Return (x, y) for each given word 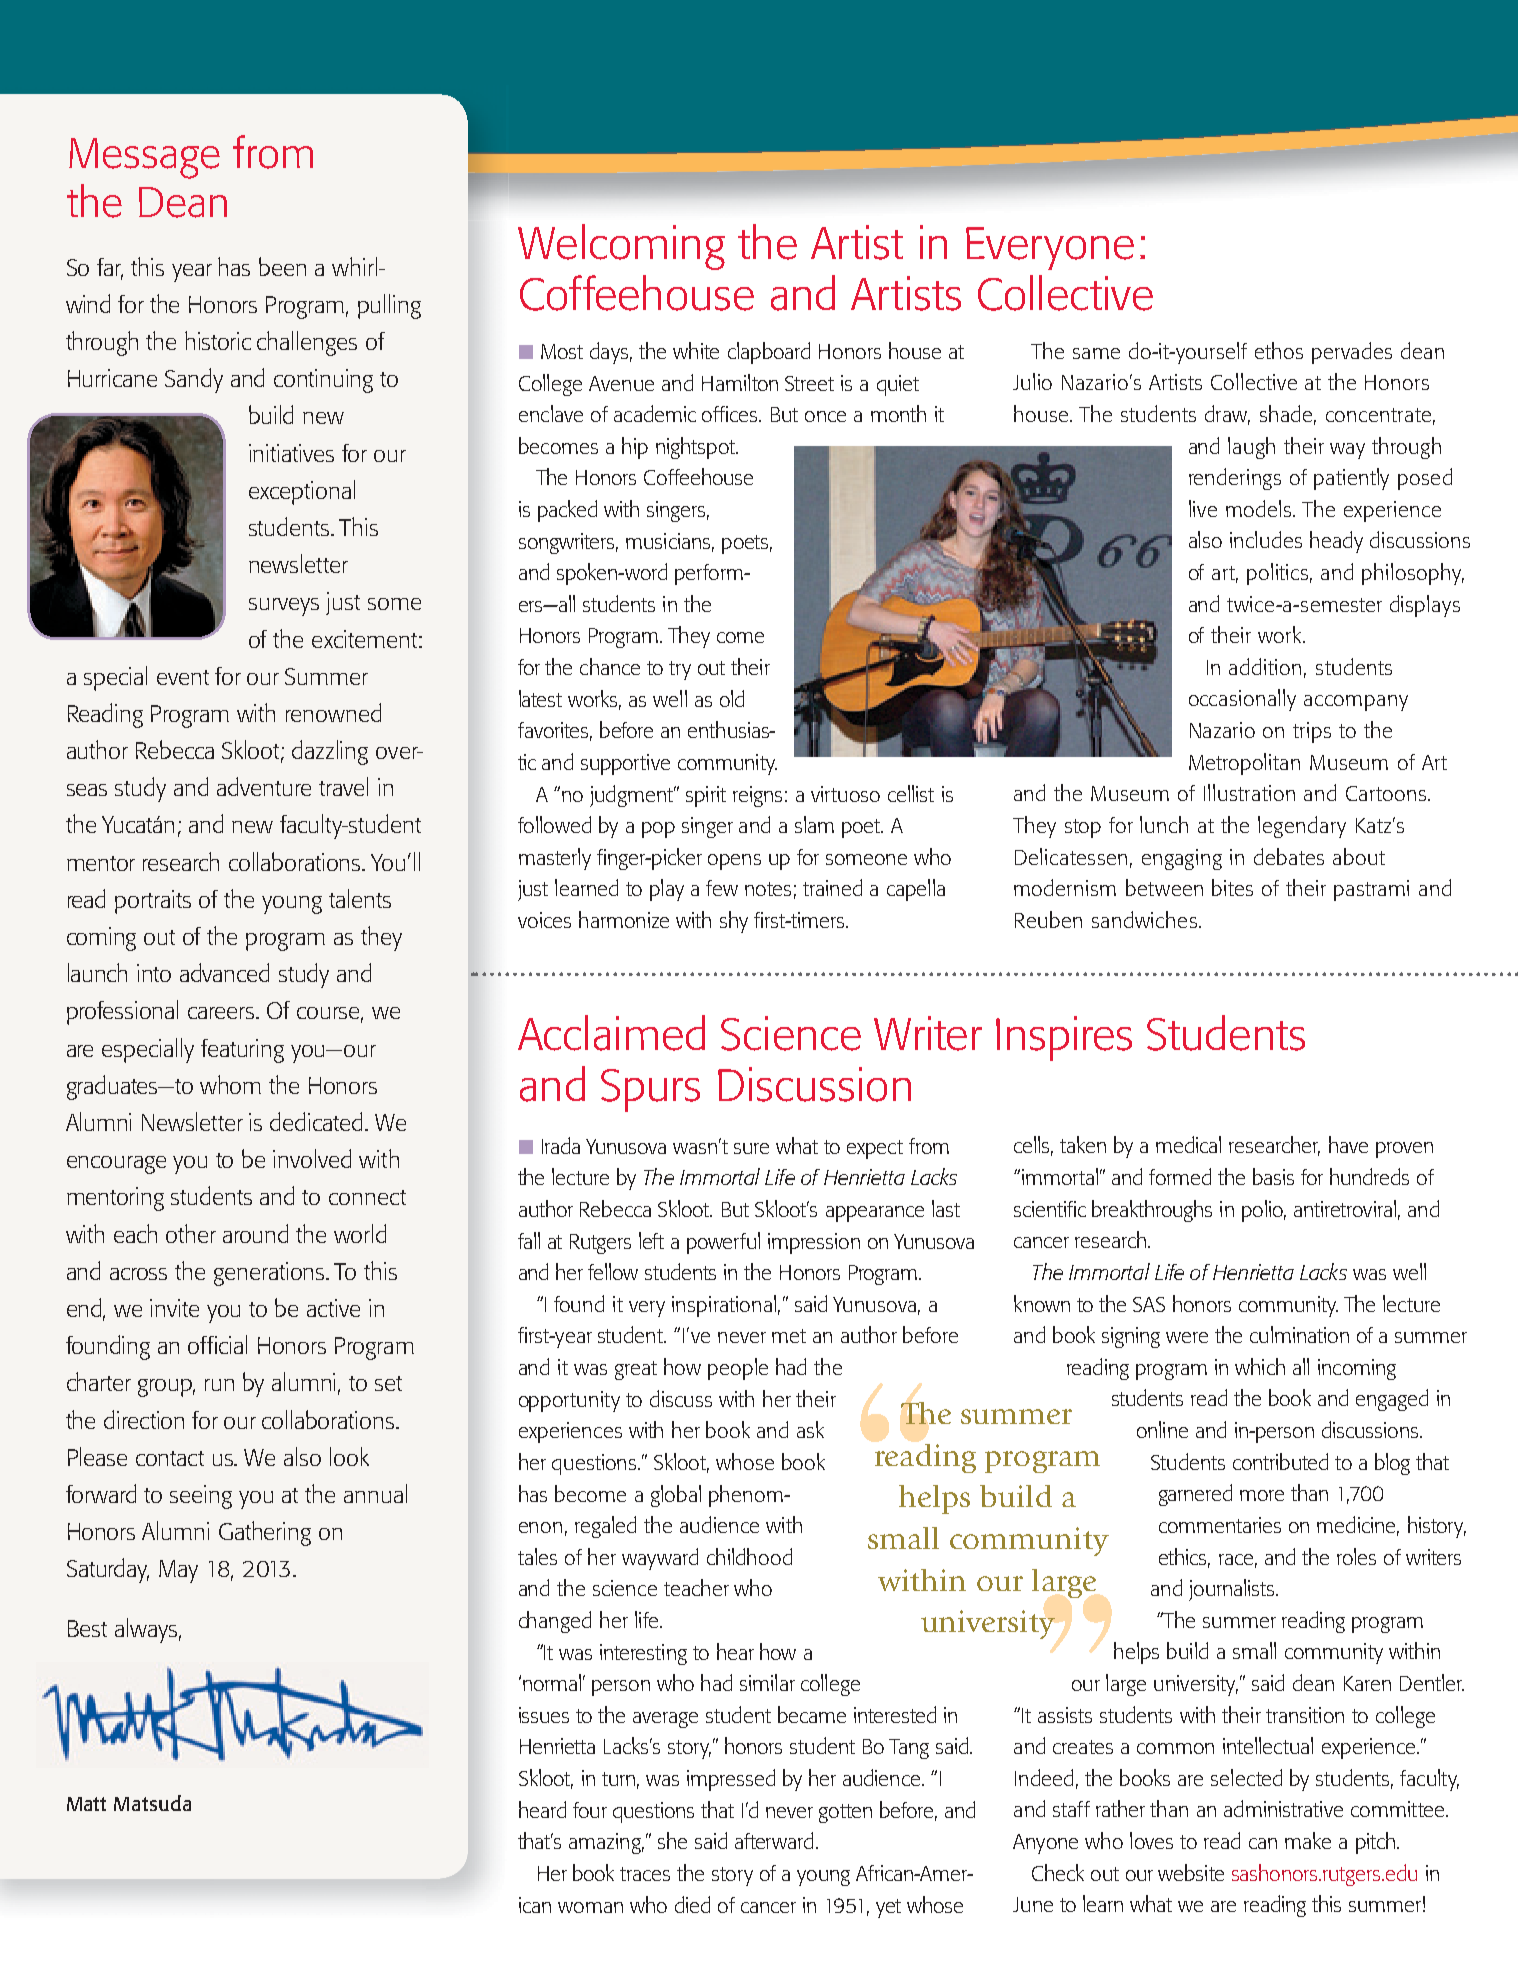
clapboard (769, 353)
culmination (1299, 1334)
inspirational (724, 1306)
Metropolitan (1244, 764)
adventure (264, 786)
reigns (757, 796)
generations (270, 1274)
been (282, 266)
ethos (1279, 350)
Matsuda (152, 1803)
